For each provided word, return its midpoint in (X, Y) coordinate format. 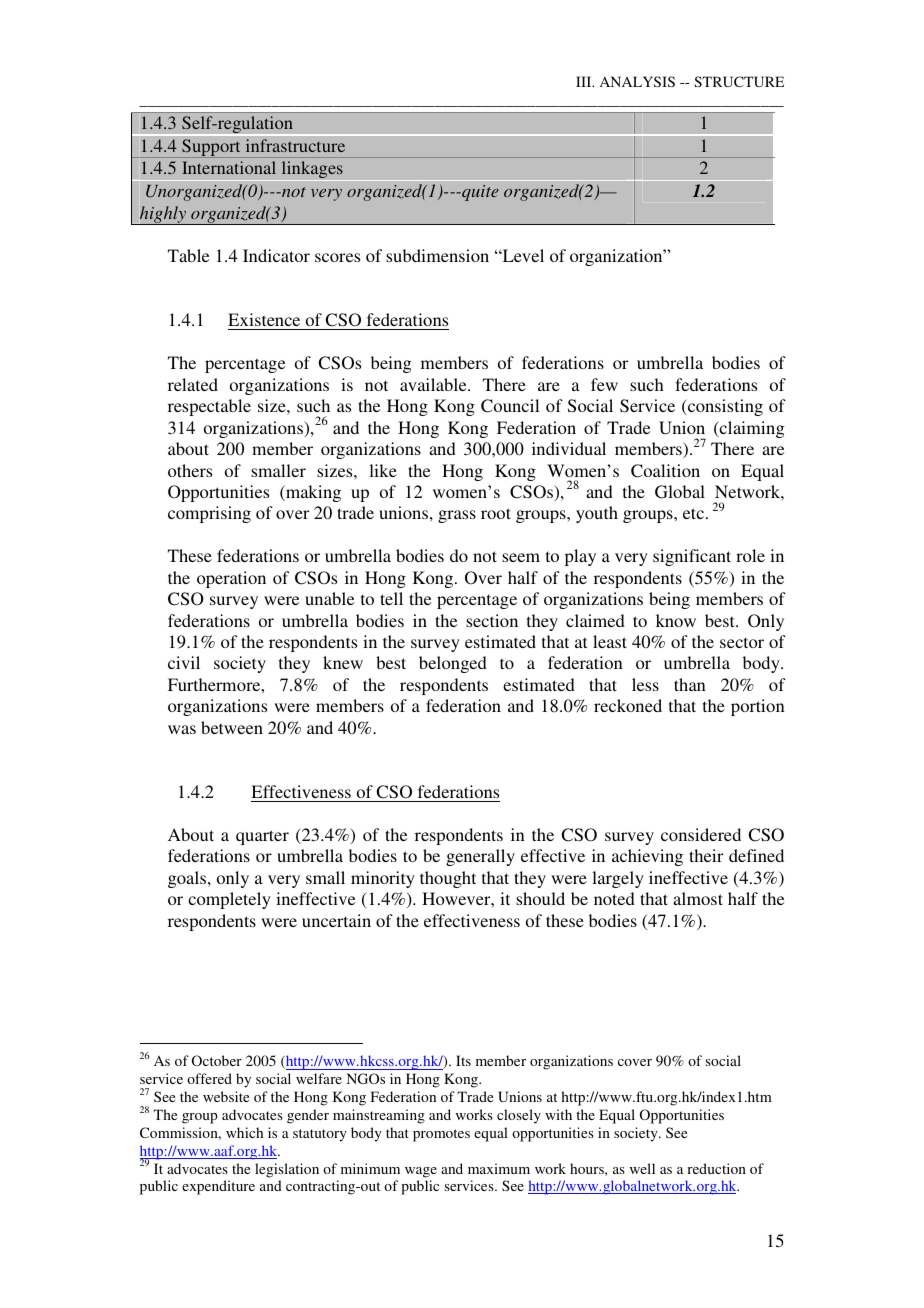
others (190, 470)
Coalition (665, 471)
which (244, 1132)
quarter (262, 837)
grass (457, 516)
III (585, 81)
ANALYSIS (637, 81)
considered (701, 834)
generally (480, 857)
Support (211, 148)
